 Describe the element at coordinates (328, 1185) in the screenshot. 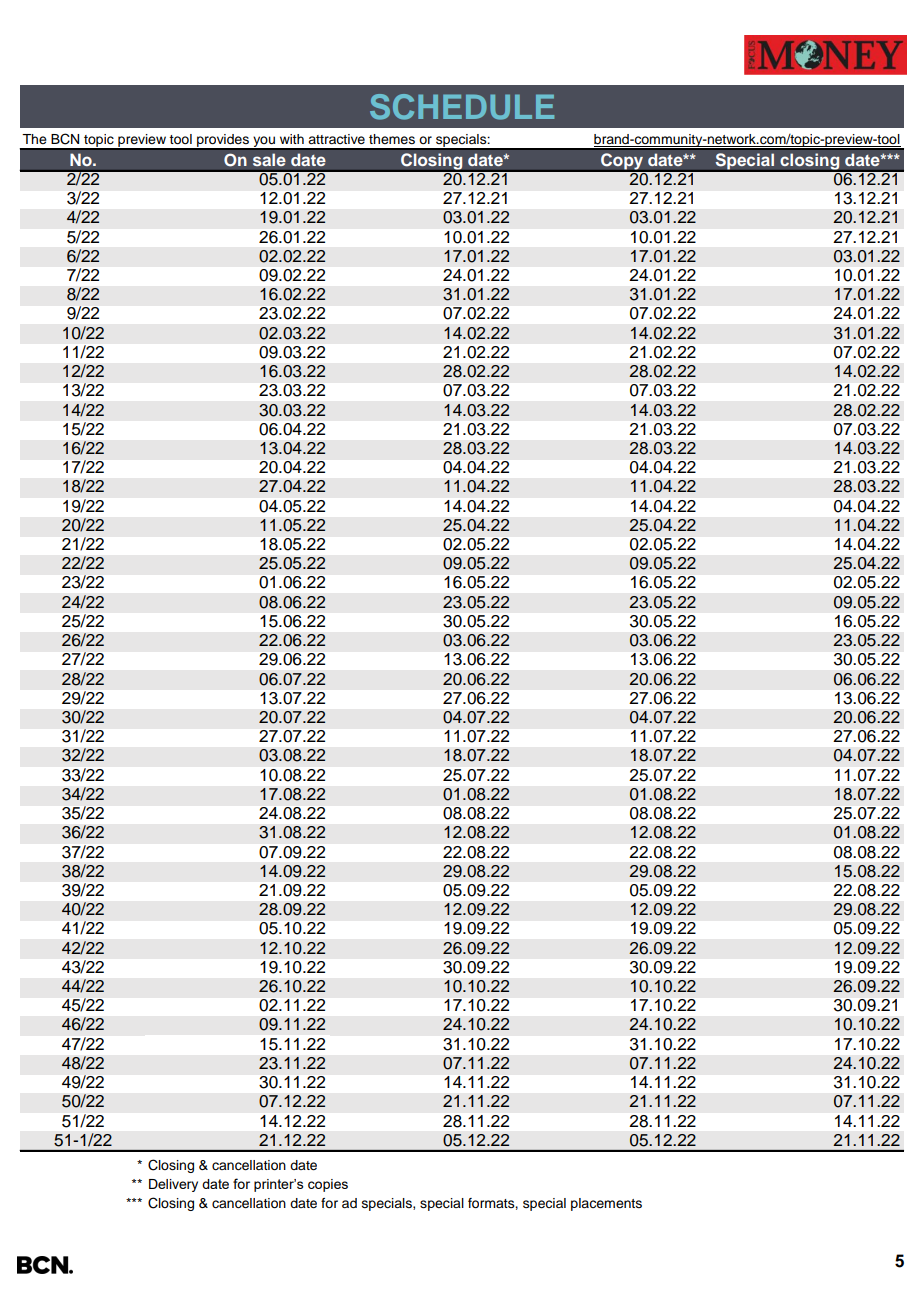

I see `copies` at that location.
